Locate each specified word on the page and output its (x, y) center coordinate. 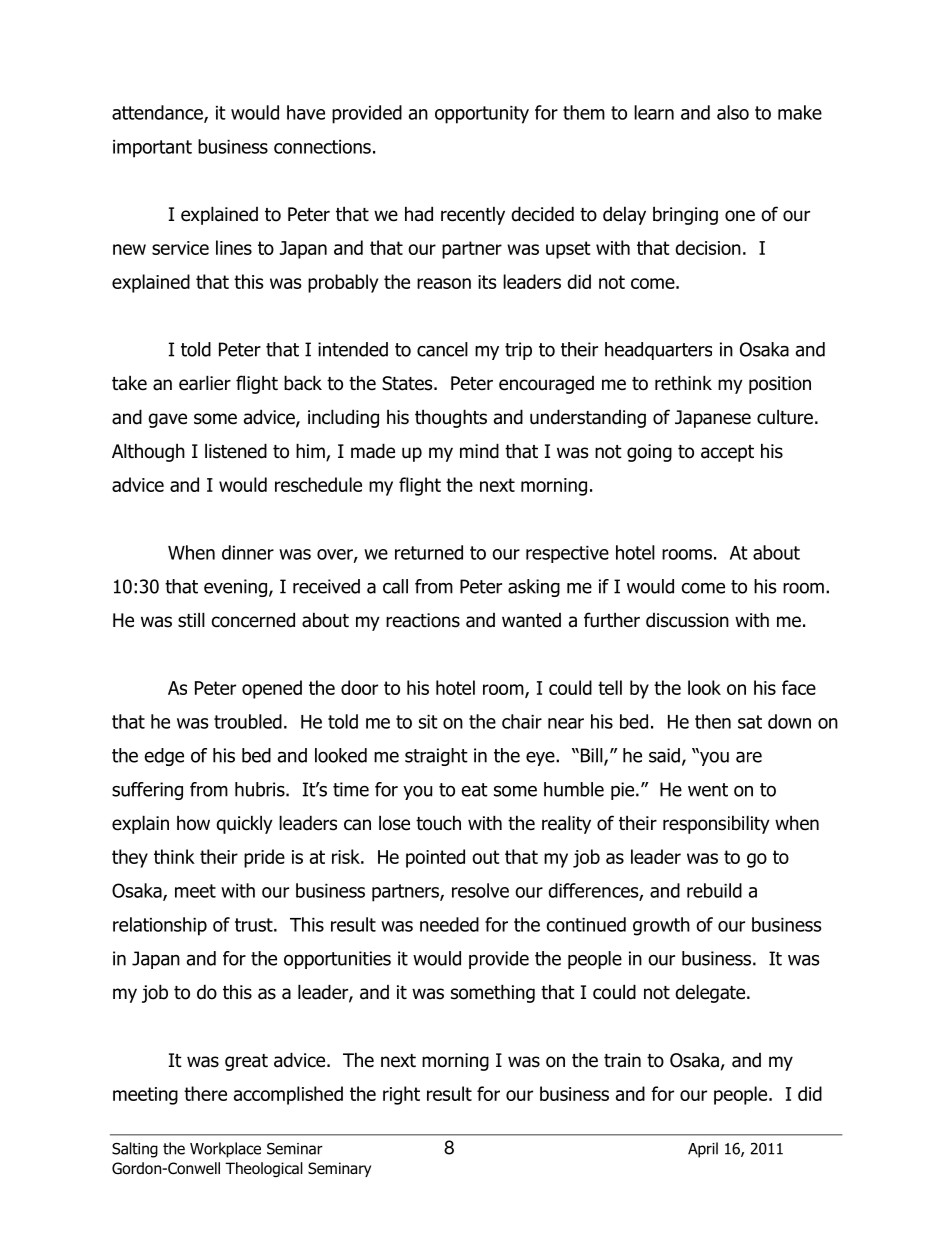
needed (449, 924)
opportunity (482, 115)
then (713, 721)
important (152, 149)
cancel (442, 349)
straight (436, 757)
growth (661, 926)
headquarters (658, 351)
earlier (205, 383)
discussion (687, 620)
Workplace (225, 1150)
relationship (160, 926)
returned (429, 552)
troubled (248, 721)
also (733, 112)
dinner (248, 552)
